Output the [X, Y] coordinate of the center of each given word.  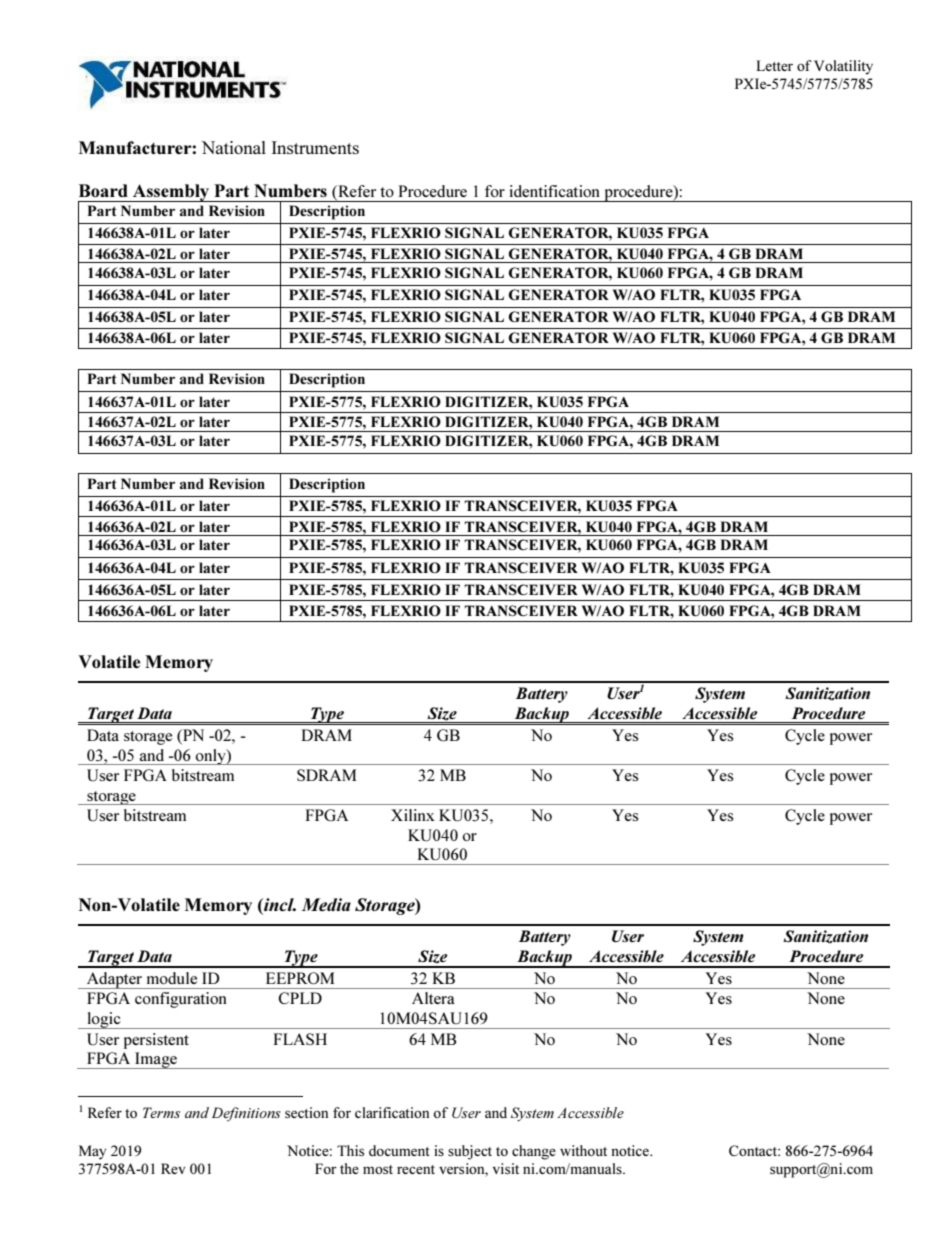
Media [326, 904]
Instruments [315, 147]
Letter [774, 65]
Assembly [171, 193]
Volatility [843, 67]
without [583, 1150]
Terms [161, 1112]
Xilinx [413, 815]
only [211, 757]
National [234, 147]
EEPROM [300, 978]
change [534, 1152]
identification [555, 191]
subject [470, 1152]
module [172, 978]
